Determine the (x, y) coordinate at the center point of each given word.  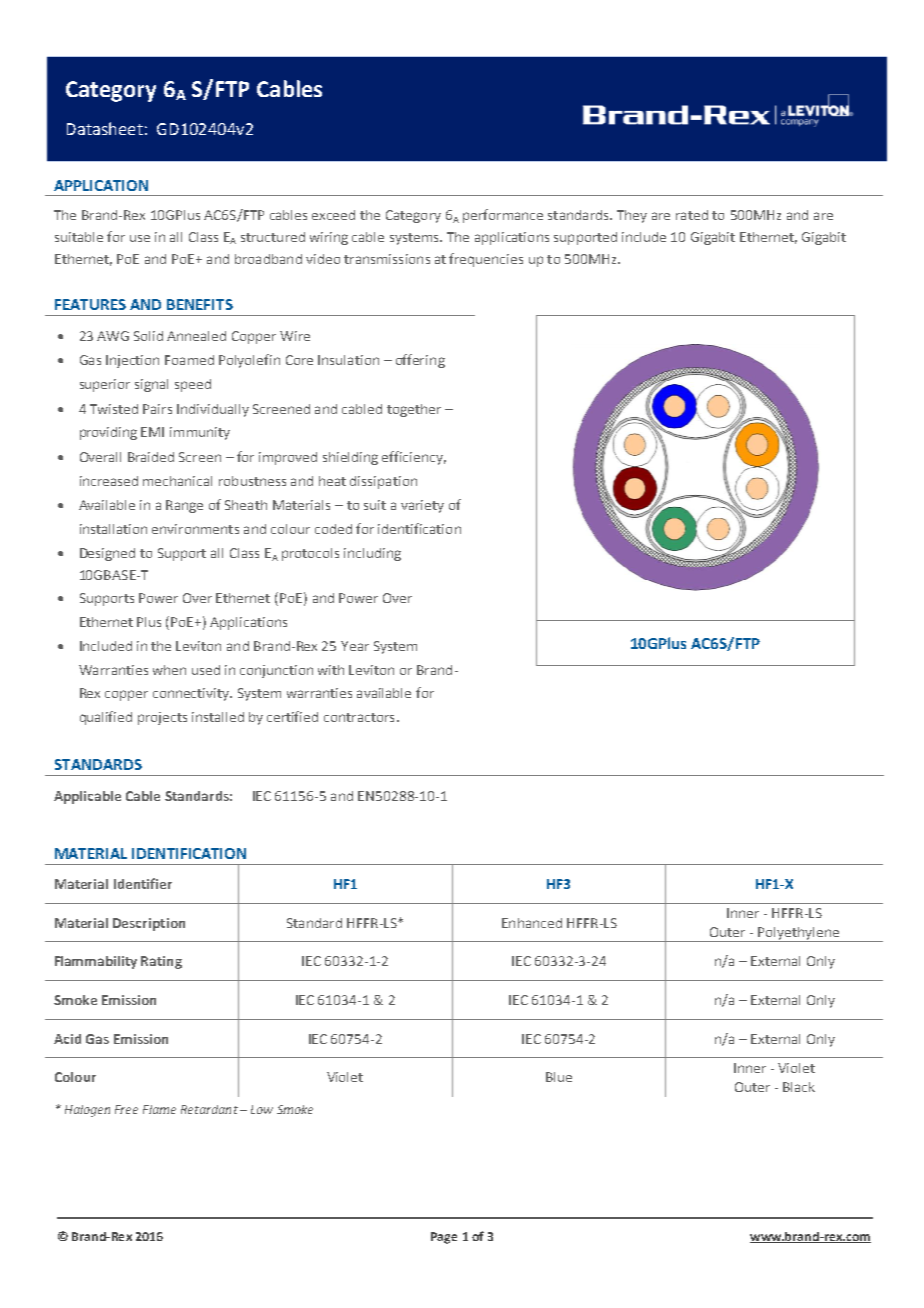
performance (503, 216)
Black (799, 1087)
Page (444, 1238)
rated (692, 215)
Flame (159, 1109)
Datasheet (105, 128)
